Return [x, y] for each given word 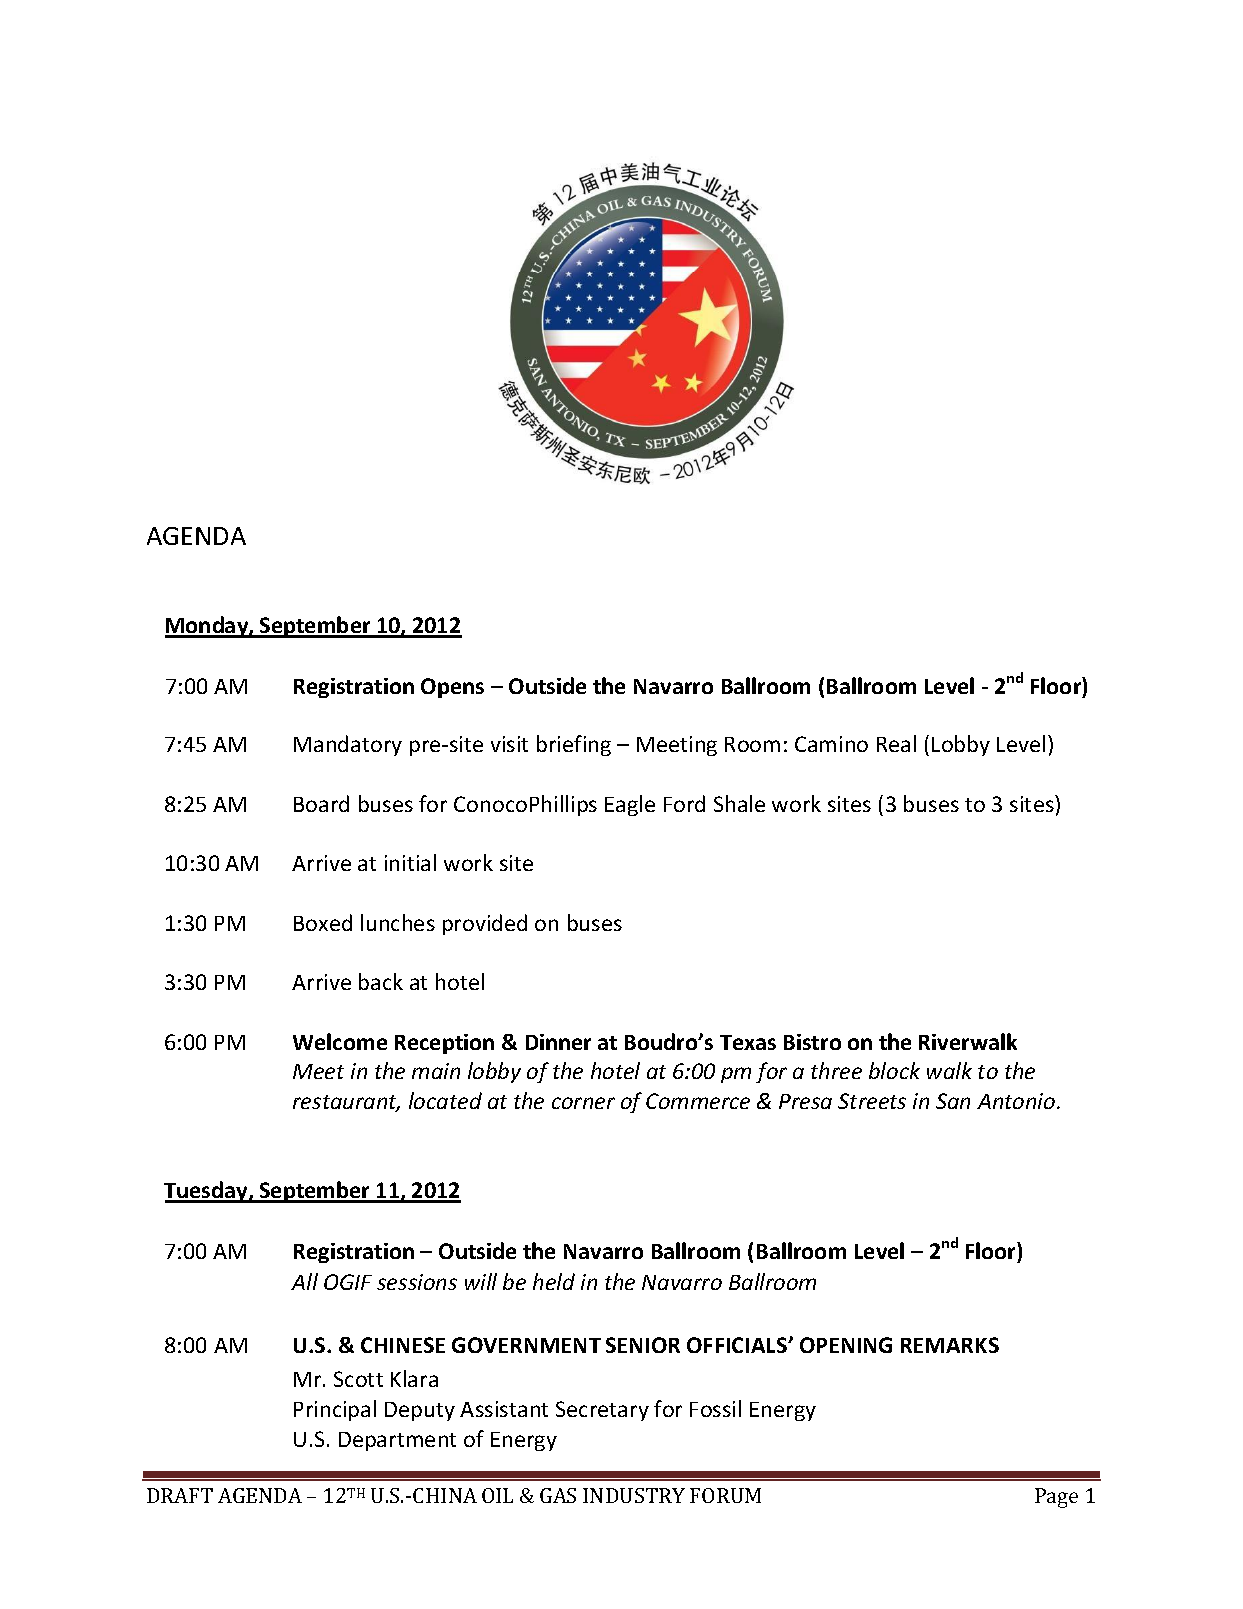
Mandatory [348, 745]
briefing [574, 745]
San [953, 1101]
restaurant [346, 1103]
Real [896, 743]
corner [583, 1103]
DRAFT [180, 1495]
